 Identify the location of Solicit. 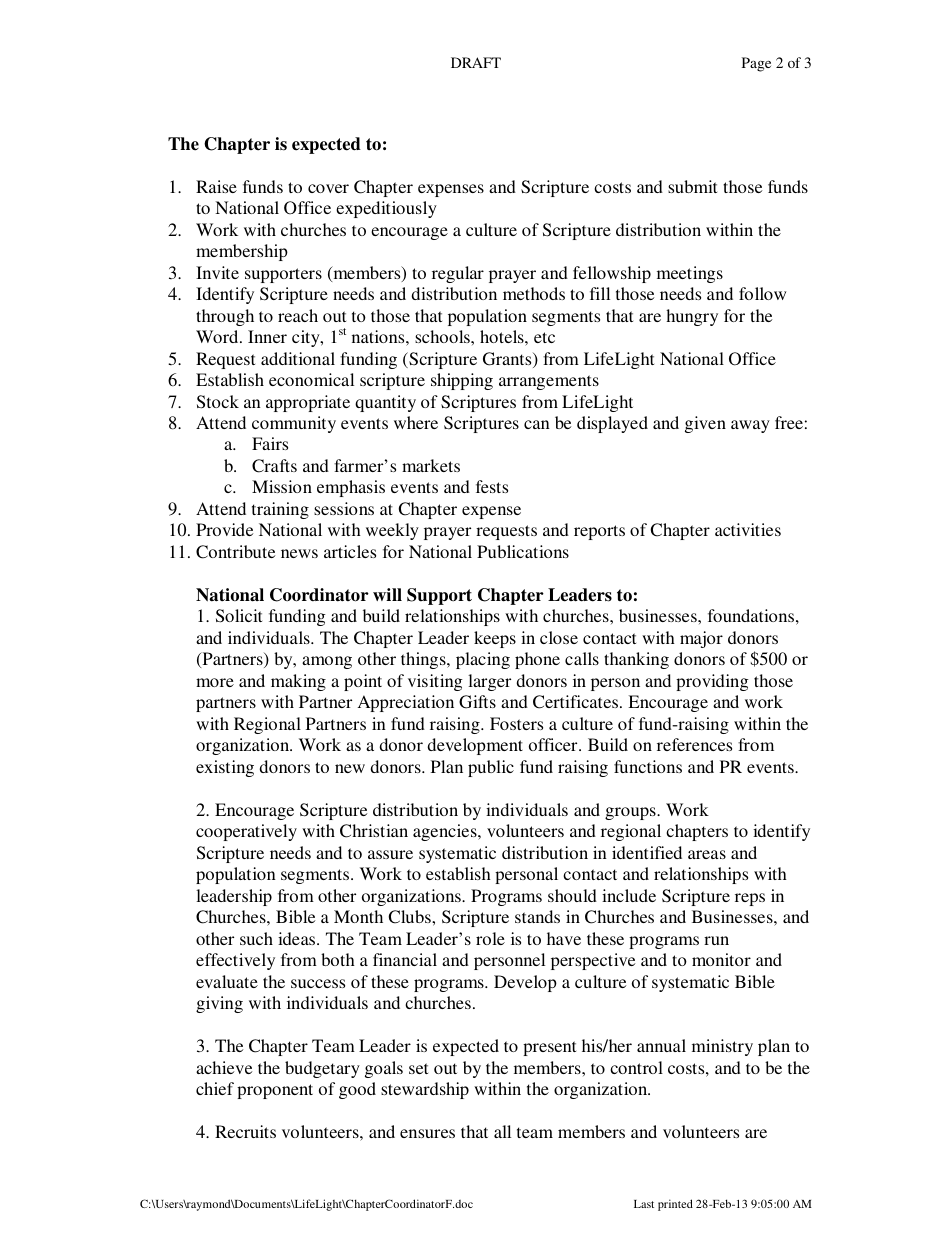
(239, 616).
